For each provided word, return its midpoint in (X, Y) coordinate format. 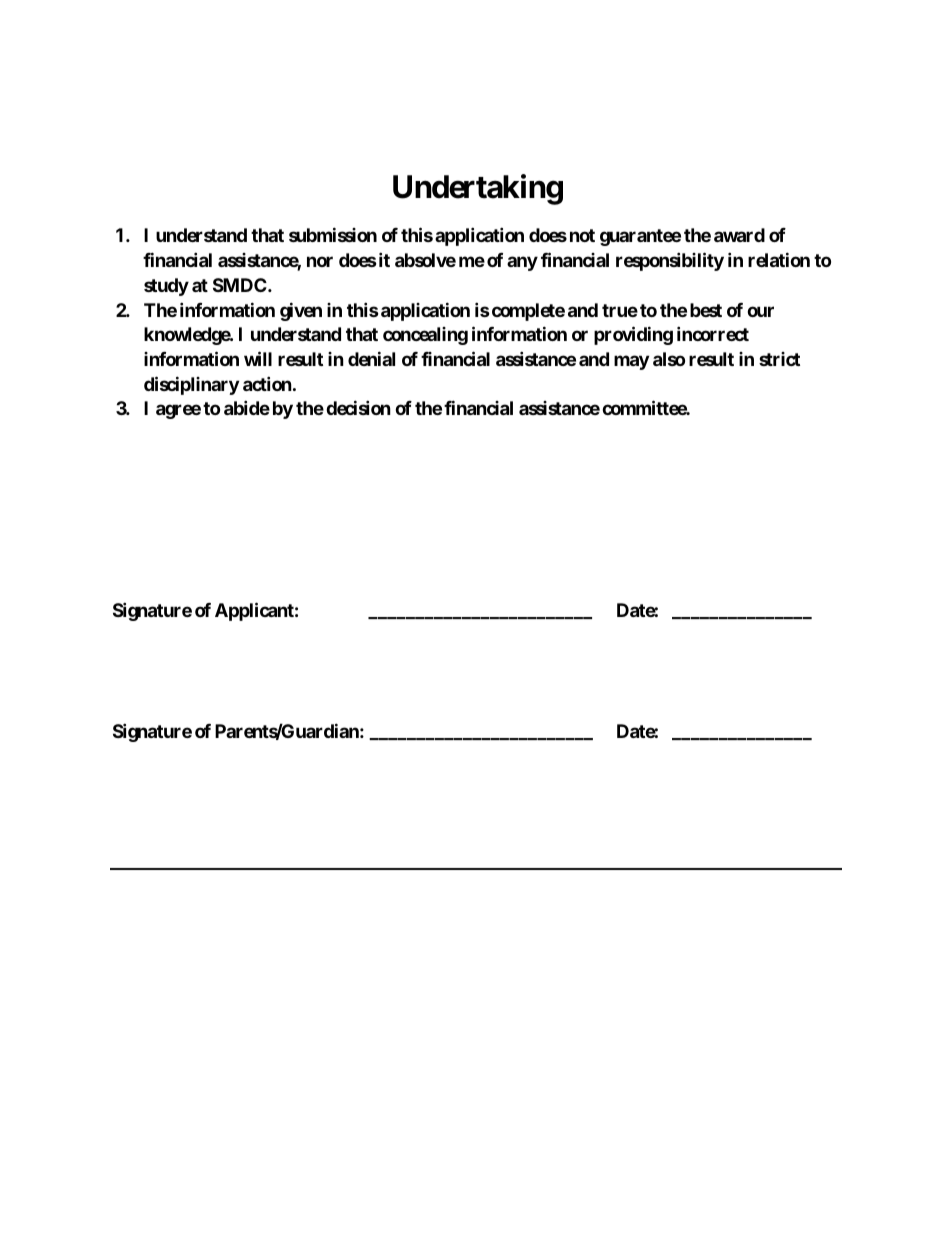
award (739, 235)
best (706, 310)
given (301, 311)
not (582, 235)
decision (358, 408)
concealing (425, 336)
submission (333, 235)
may (631, 362)
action (267, 383)
